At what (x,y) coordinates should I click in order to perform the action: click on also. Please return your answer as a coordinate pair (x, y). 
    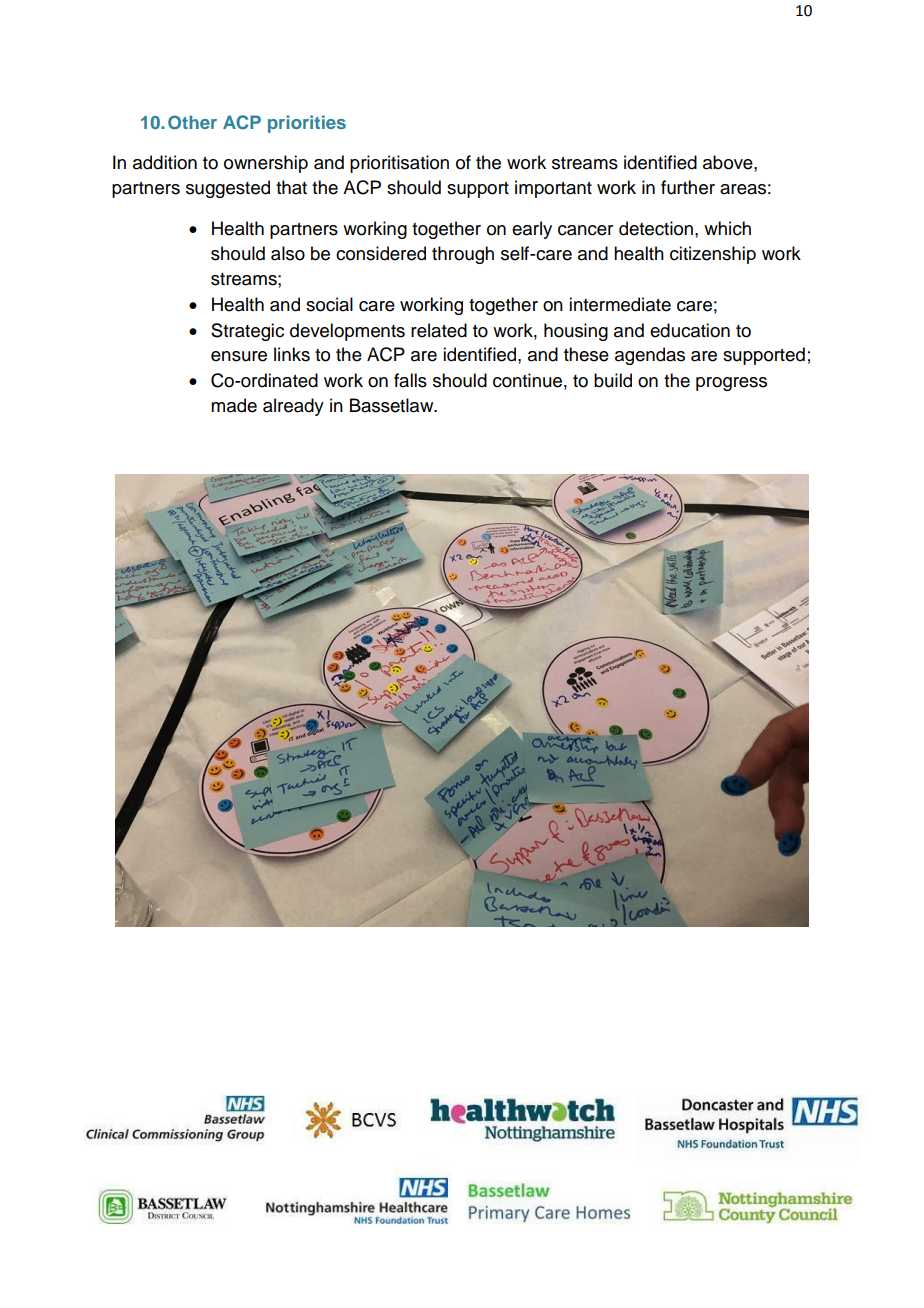
    Looking at the image, I should click on (288, 253).
